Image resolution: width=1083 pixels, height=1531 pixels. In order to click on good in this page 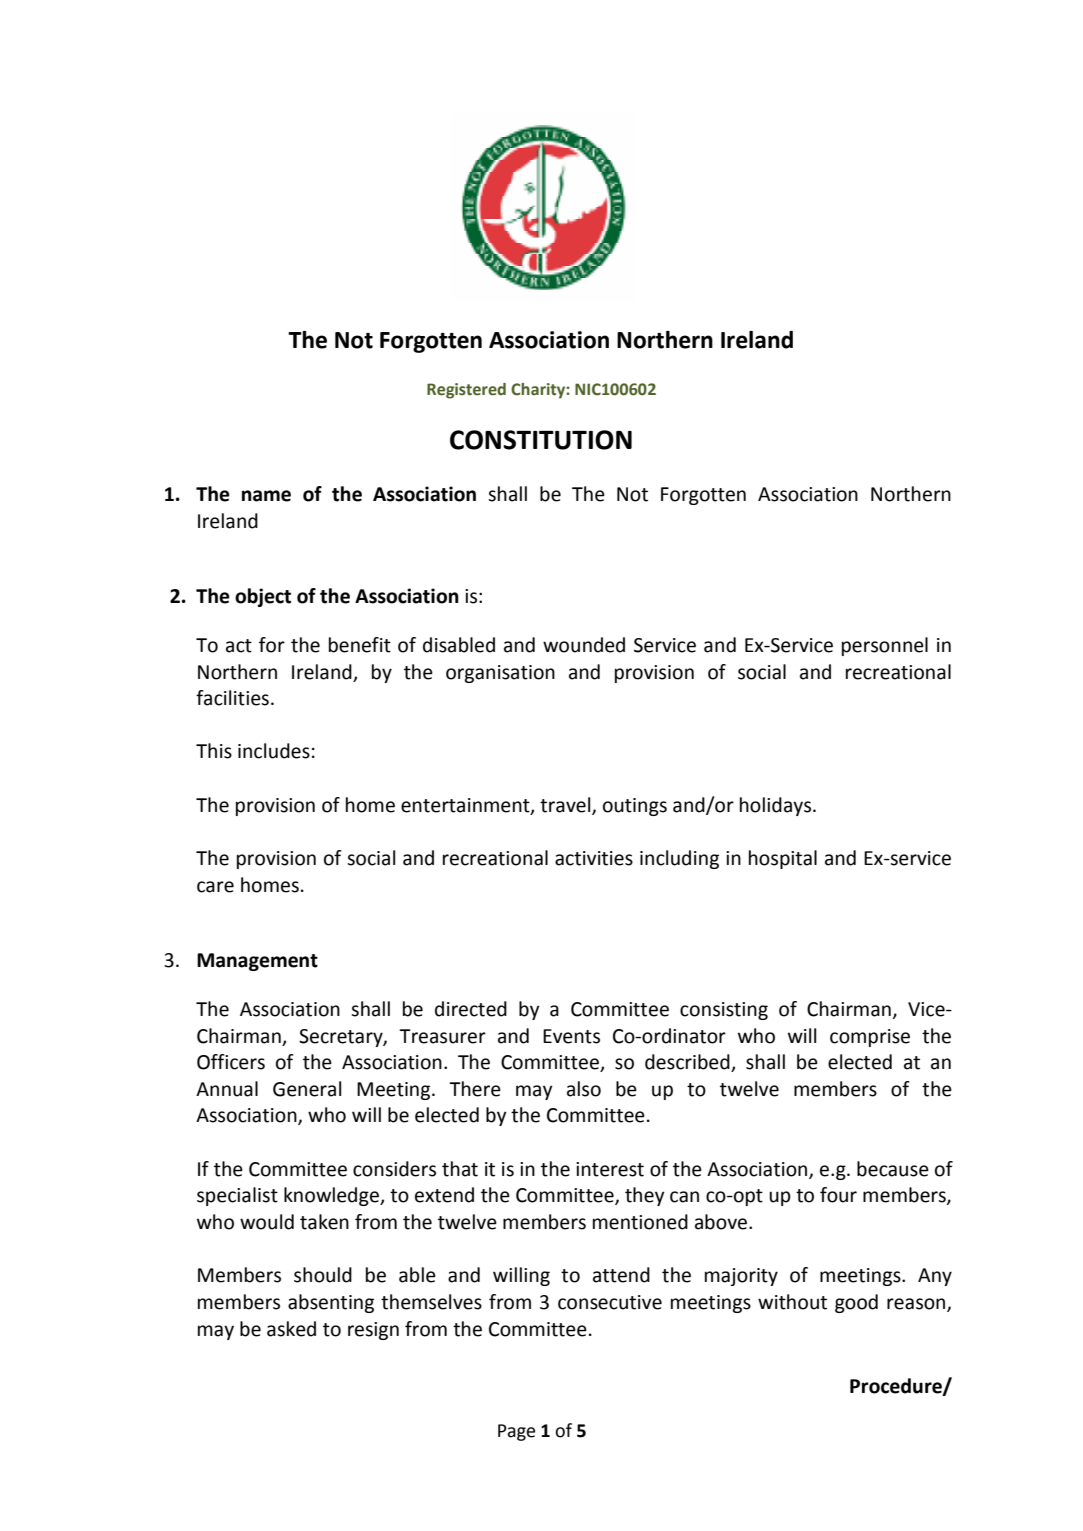, I will do `click(856, 1303)`.
